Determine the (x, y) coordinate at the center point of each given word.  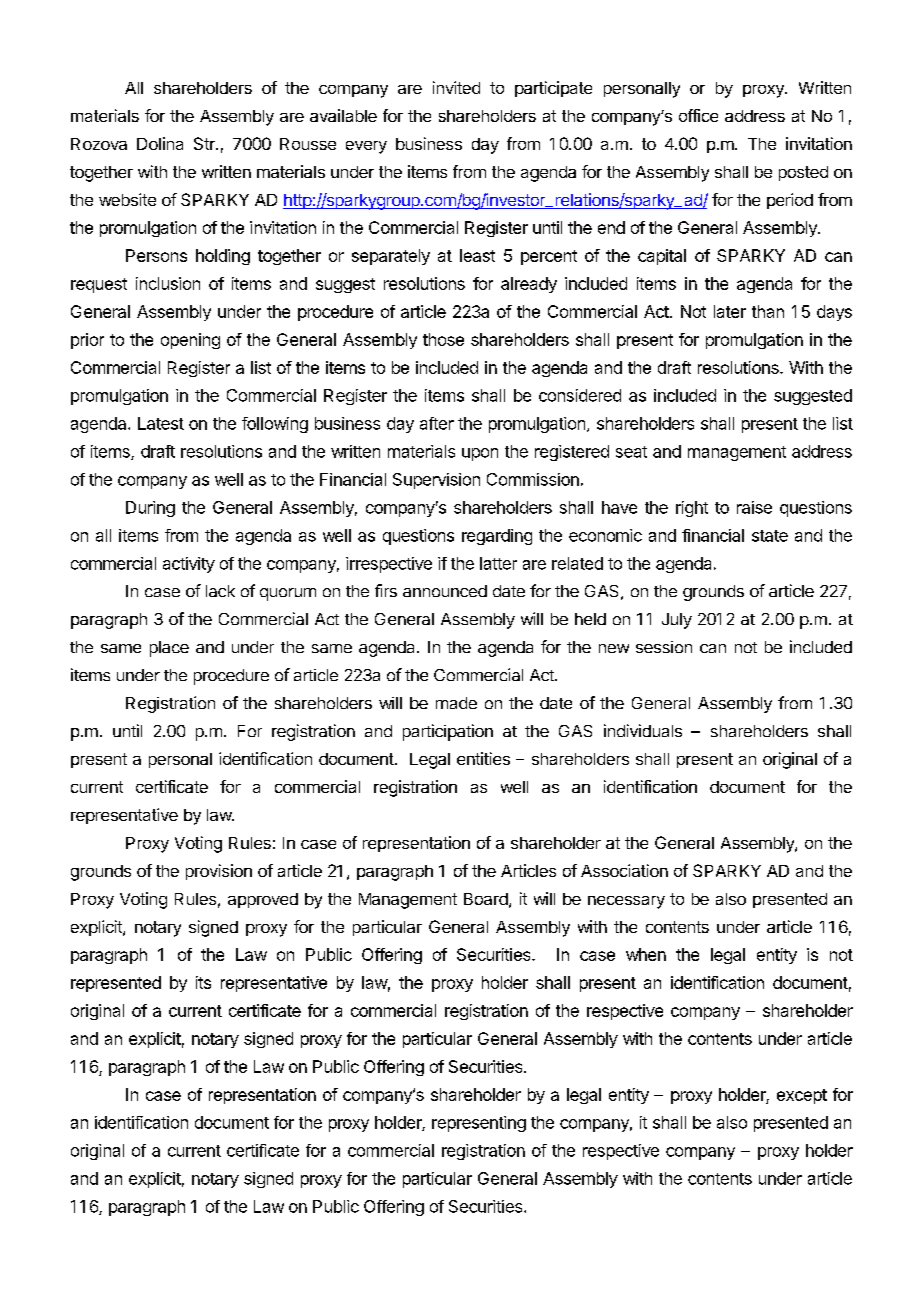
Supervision (436, 481)
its (203, 982)
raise (754, 507)
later (730, 311)
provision (219, 872)
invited (456, 87)
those (443, 339)
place (169, 649)
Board (486, 899)
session (664, 647)
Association (624, 870)
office (698, 115)
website (127, 199)
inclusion (168, 283)
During (150, 509)
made (456, 703)
